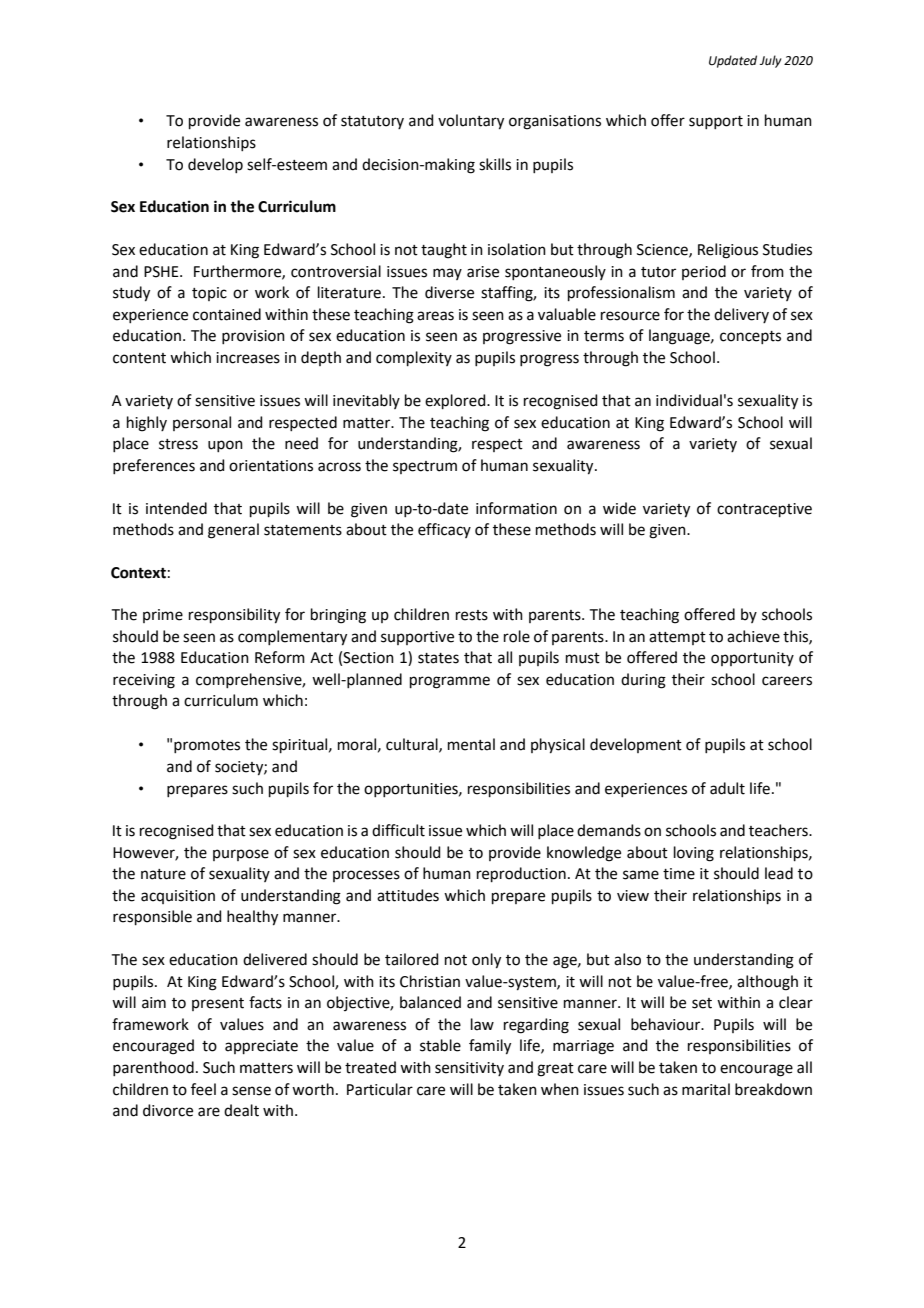  I want to click on rests, so click(472, 615).
